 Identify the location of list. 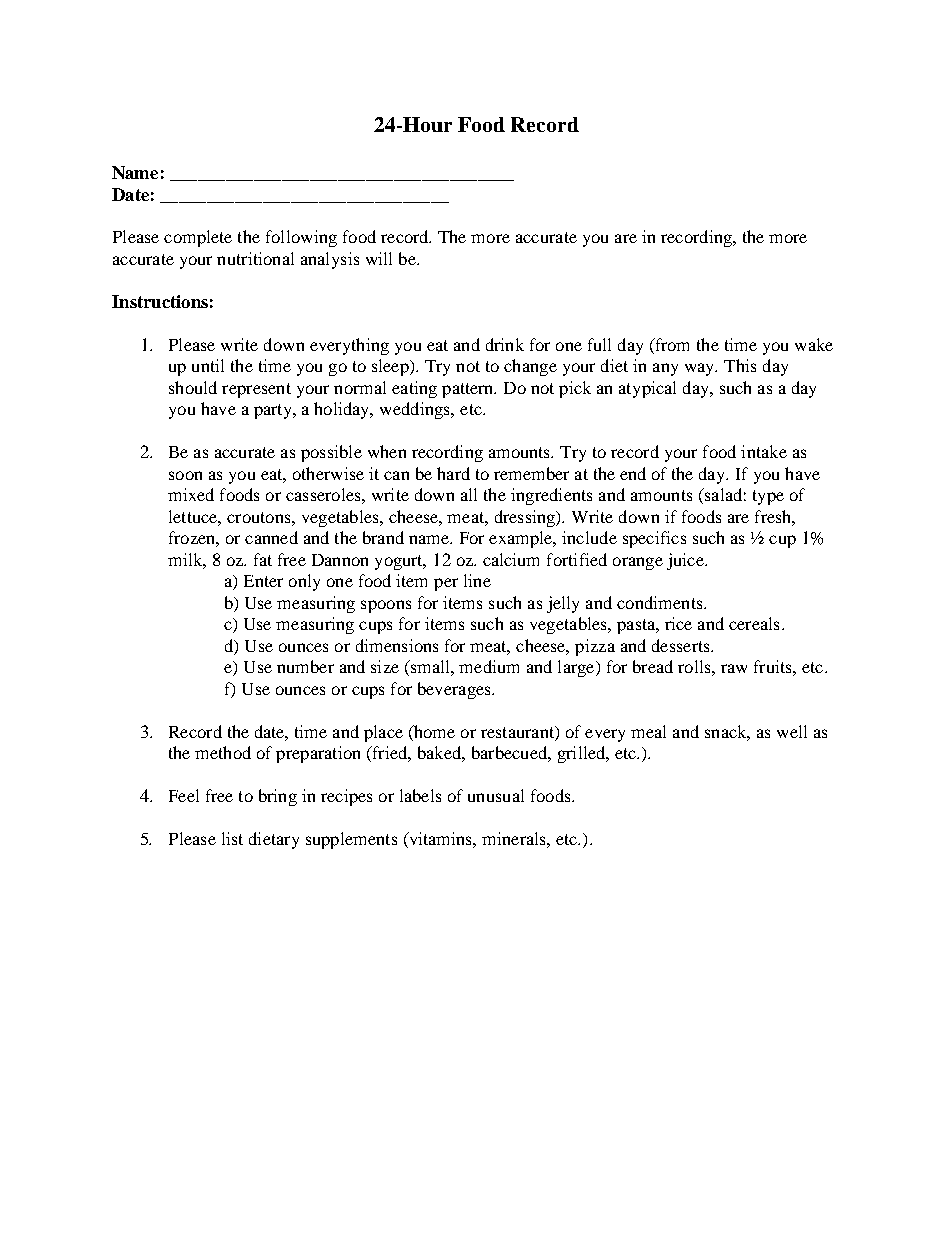
(232, 838).
